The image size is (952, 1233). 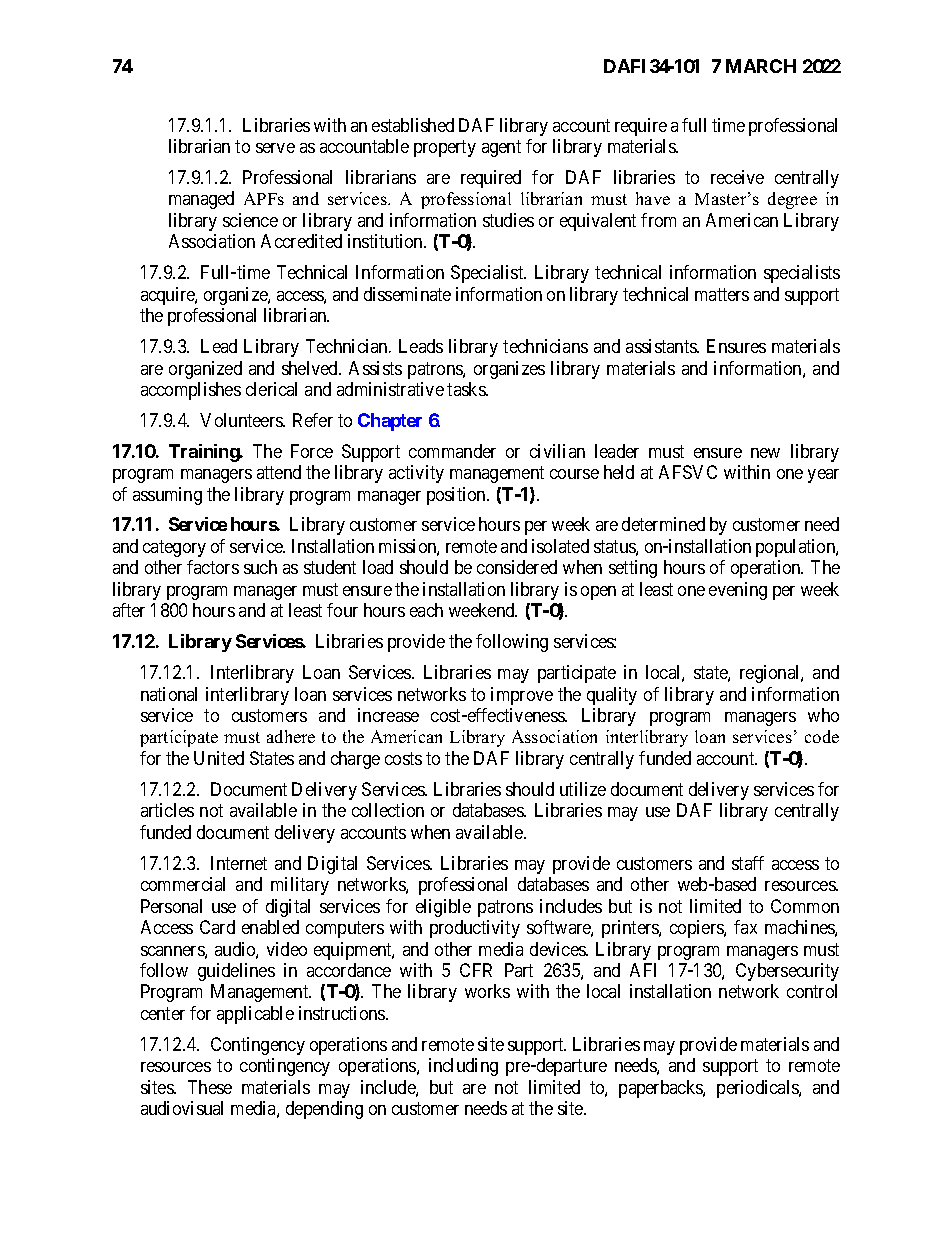 What do you see at coordinates (463, 1067) in the screenshot?
I see `including` at bounding box center [463, 1067].
